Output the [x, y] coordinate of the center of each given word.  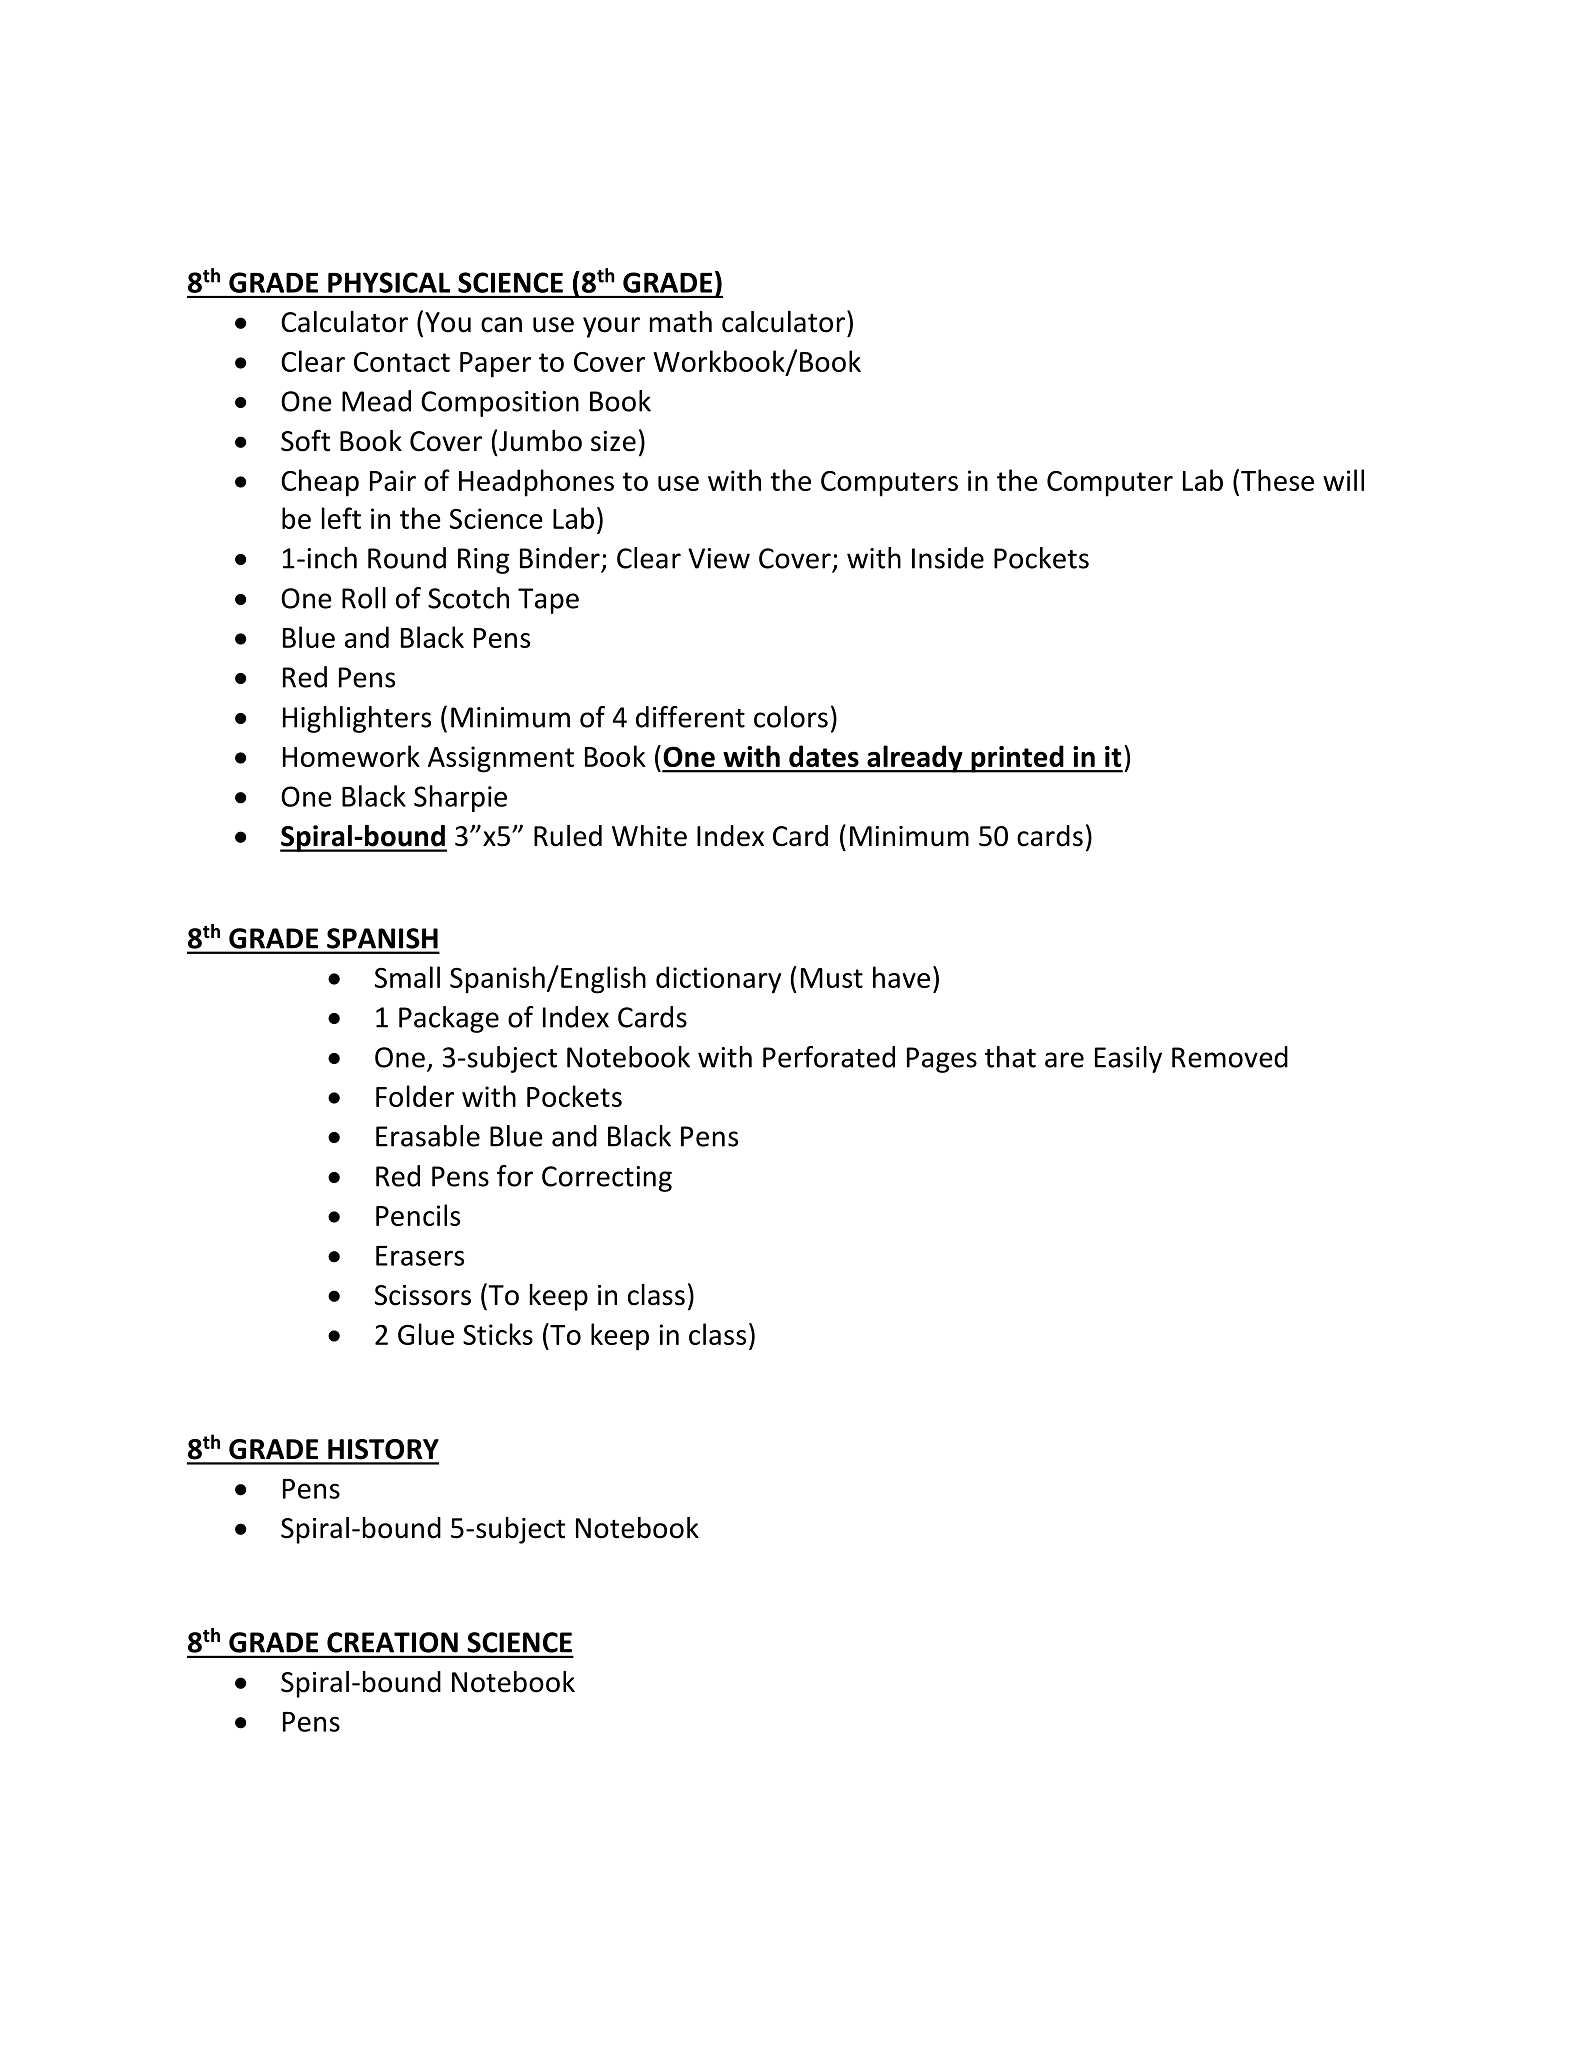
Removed [1230, 1057]
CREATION [392, 1642]
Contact [402, 362]
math [681, 322]
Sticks [498, 1334]
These [1277, 480]
